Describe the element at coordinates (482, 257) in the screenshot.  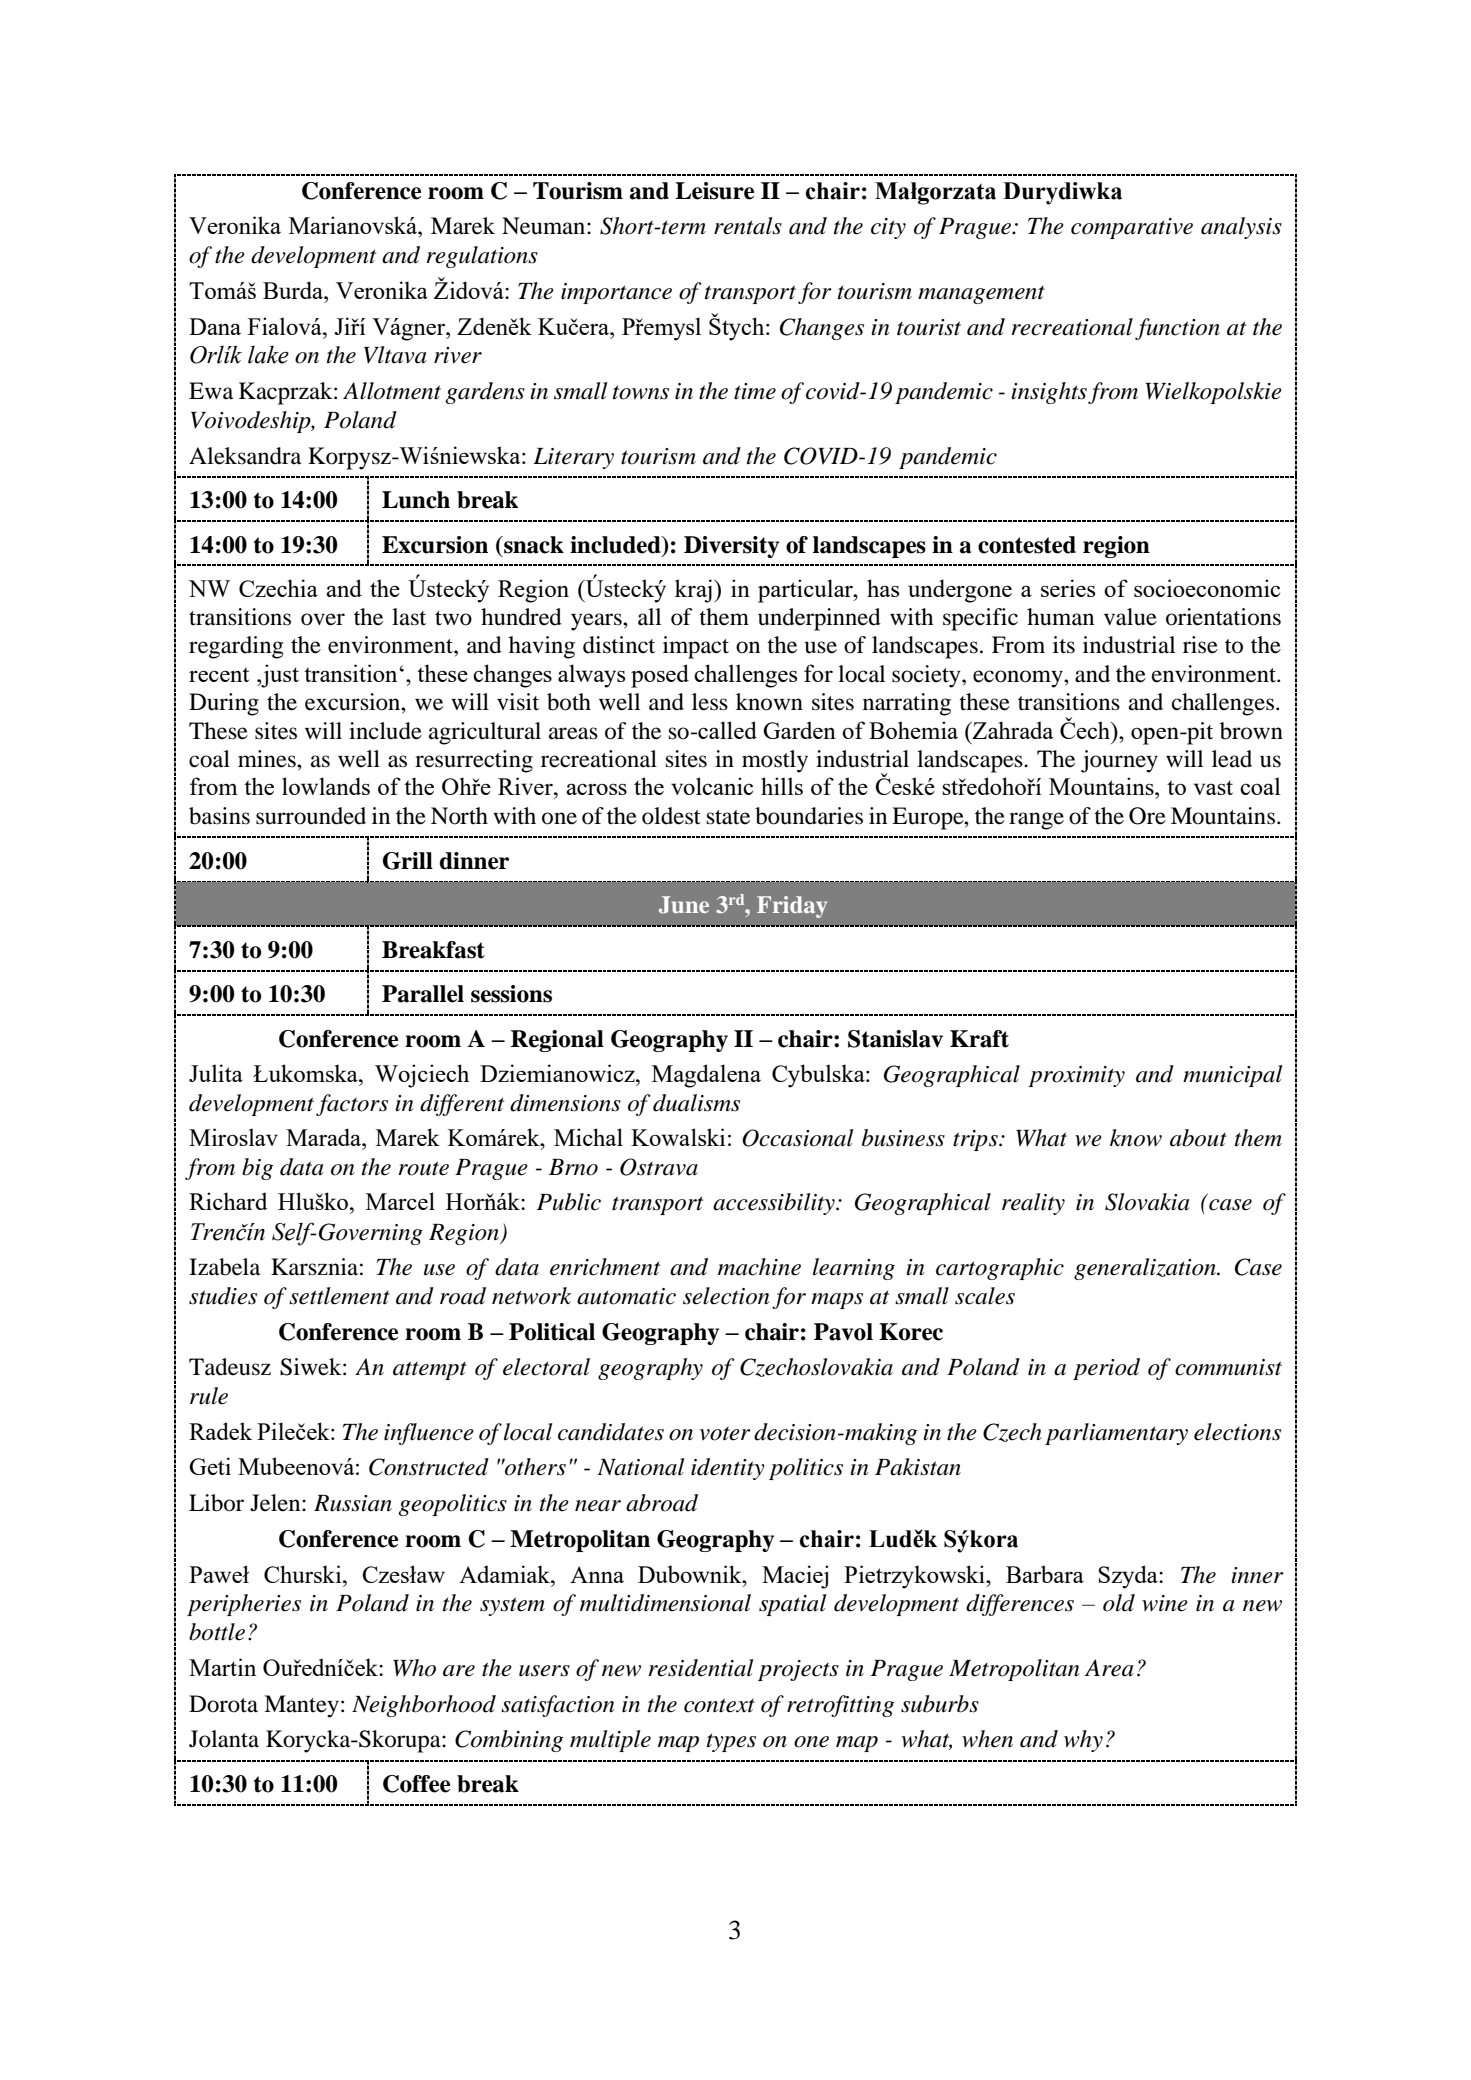
I see `regulations` at that location.
